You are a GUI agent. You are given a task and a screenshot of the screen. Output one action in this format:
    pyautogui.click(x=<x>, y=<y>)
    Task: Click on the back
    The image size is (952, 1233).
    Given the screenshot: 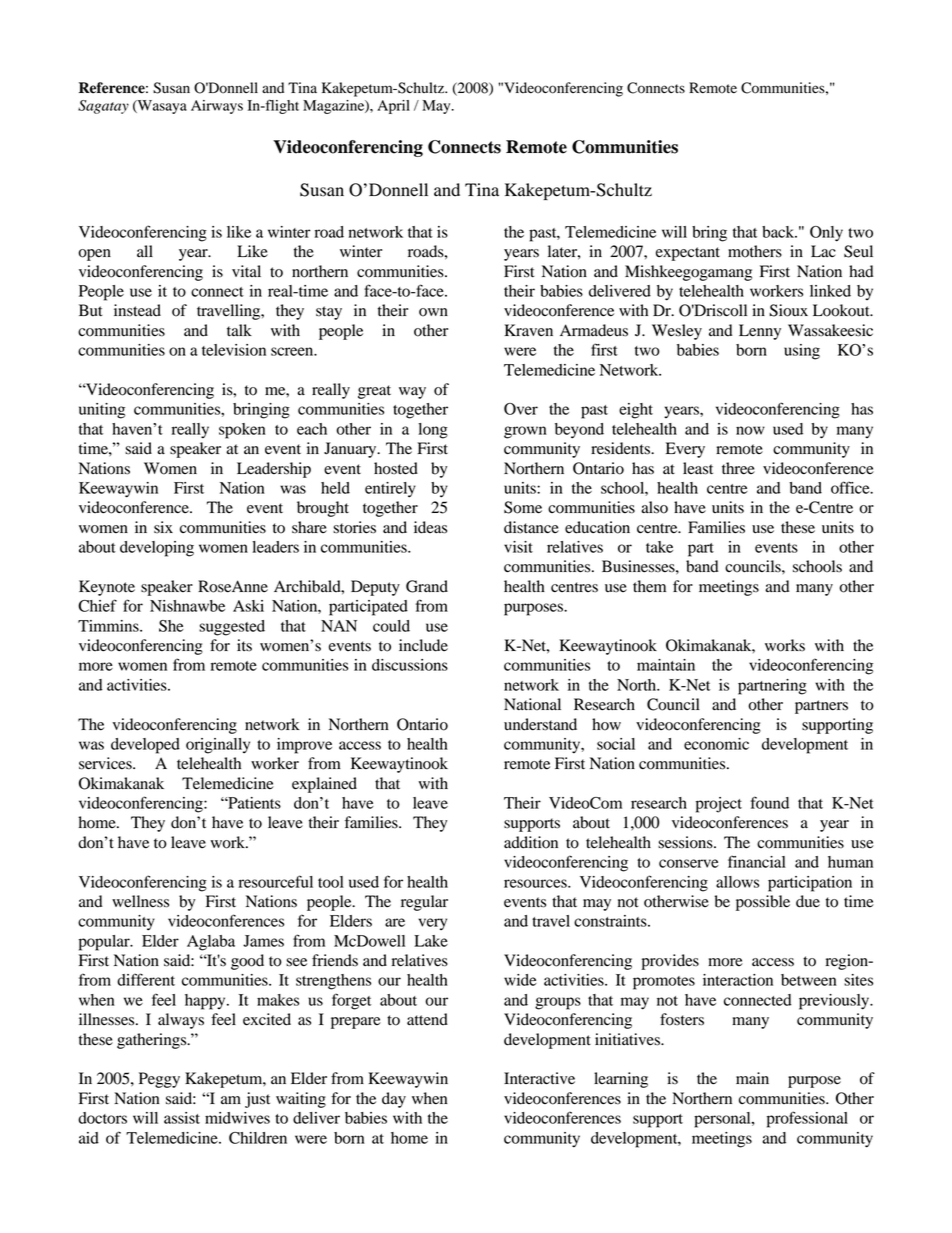 What is the action you would take?
    pyautogui.click(x=779, y=232)
